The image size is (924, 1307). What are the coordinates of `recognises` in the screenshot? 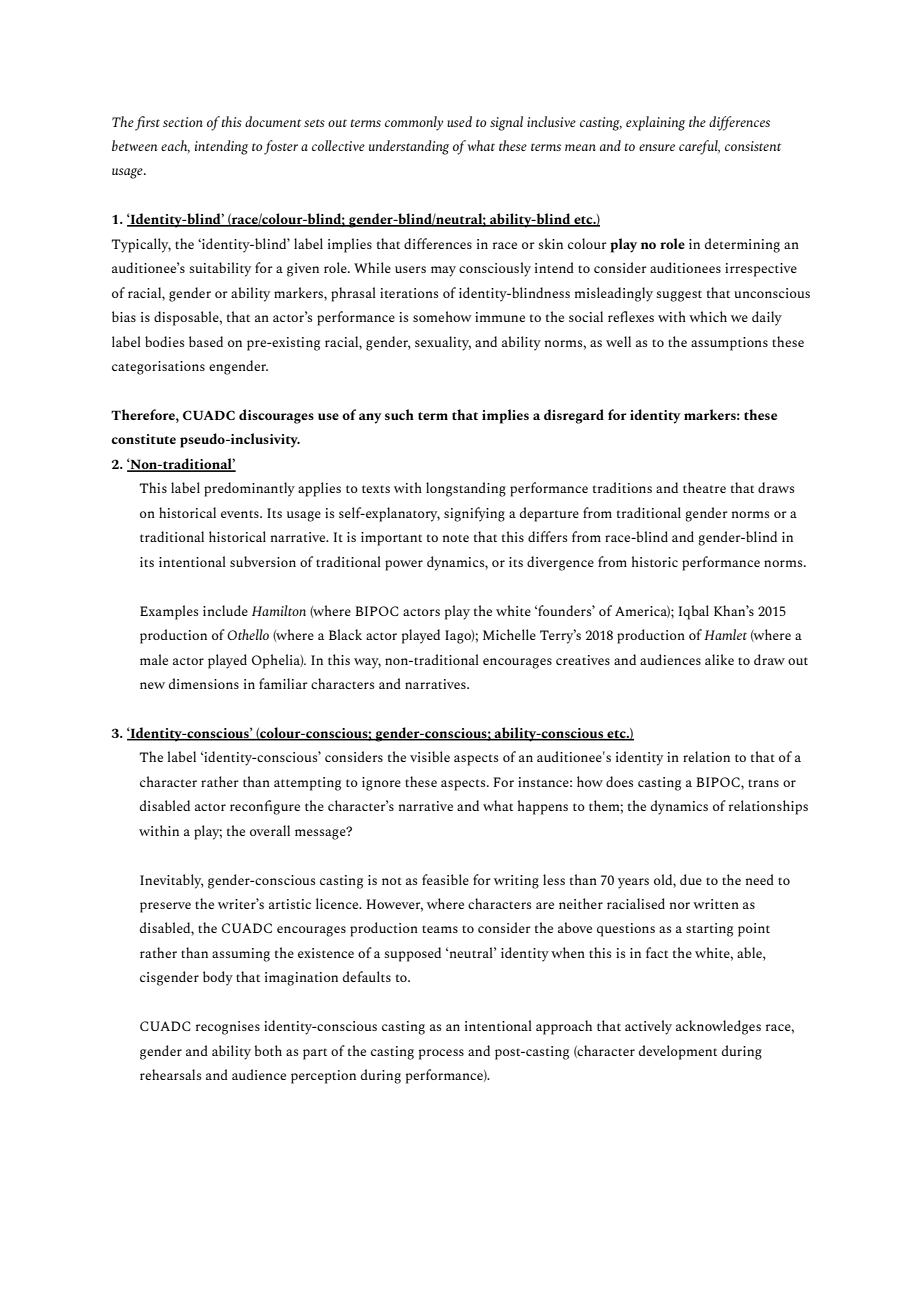 It's located at (228, 1028).
